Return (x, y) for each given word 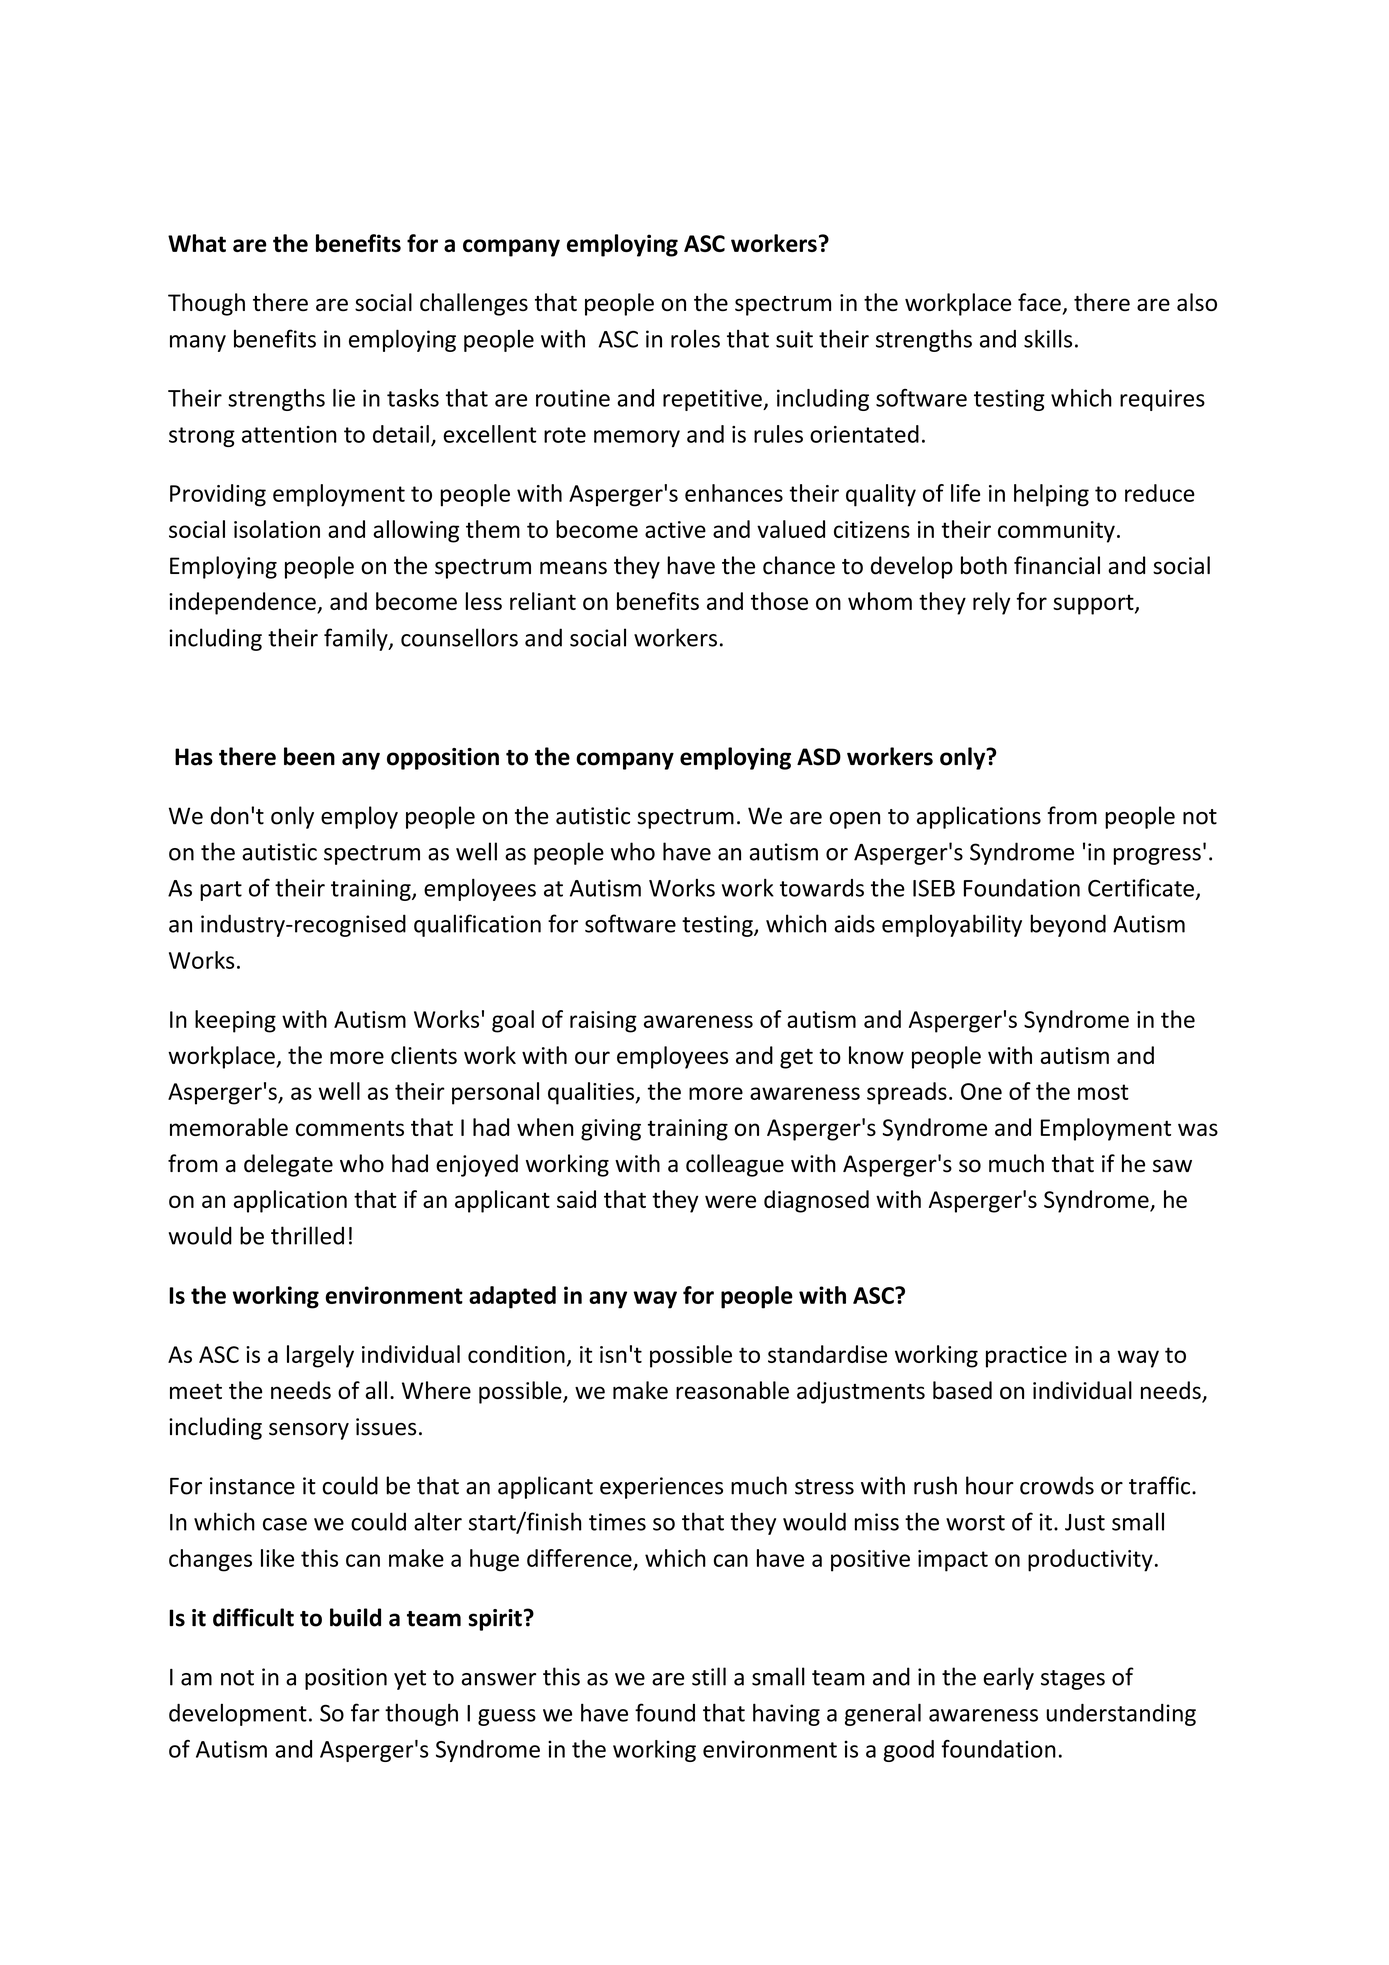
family (357, 639)
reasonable (732, 1390)
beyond (1068, 925)
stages (1073, 1680)
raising (603, 1022)
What (197, 243)
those (779, 601)
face (1039, 302)
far (365, 1712)
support (1094, 604)
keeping (235, 1021)
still (709, 1676)
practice (1026, 1357)
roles (695, 339)
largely (320, 1356)
